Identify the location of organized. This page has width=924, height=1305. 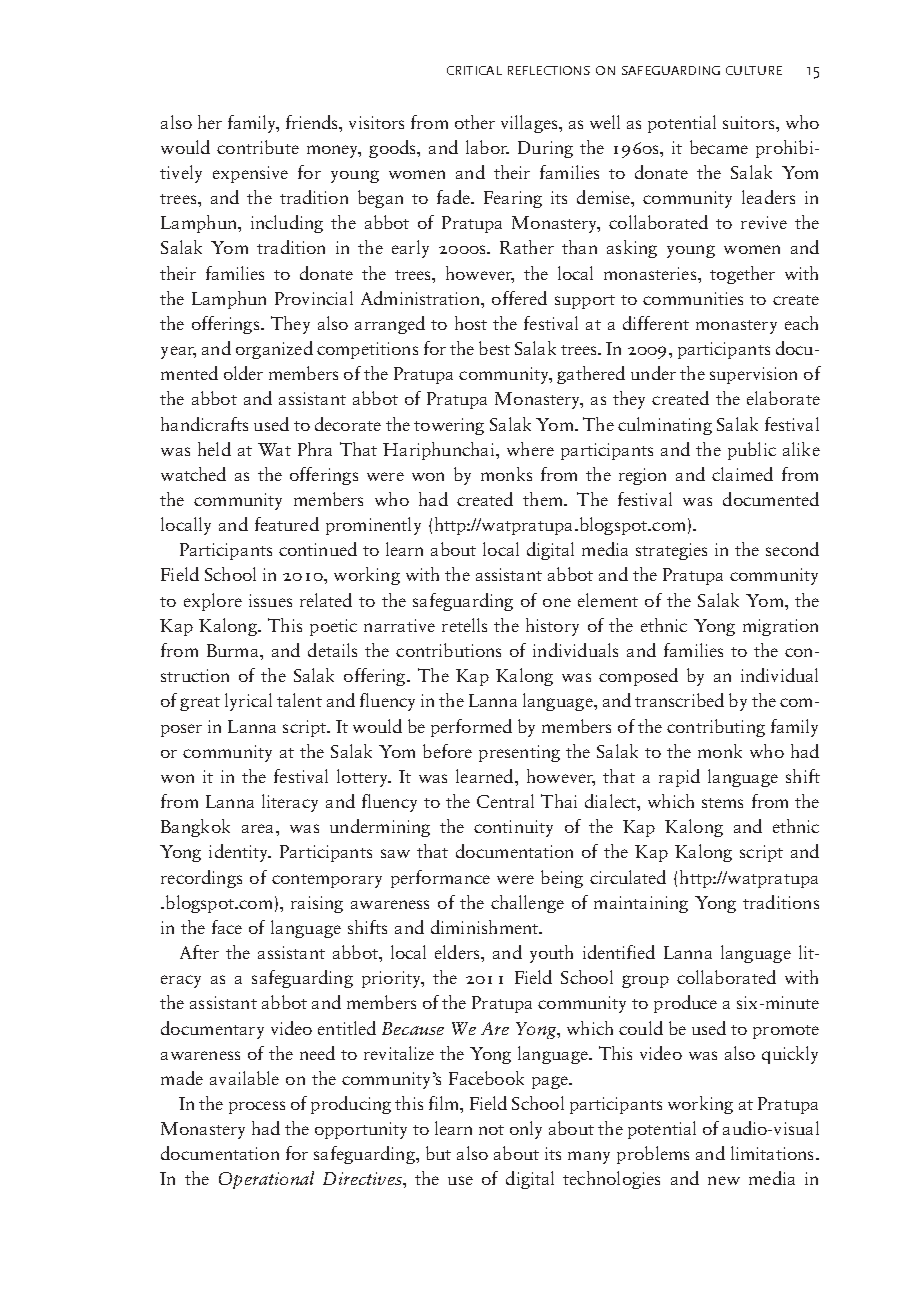
(274, 350).
